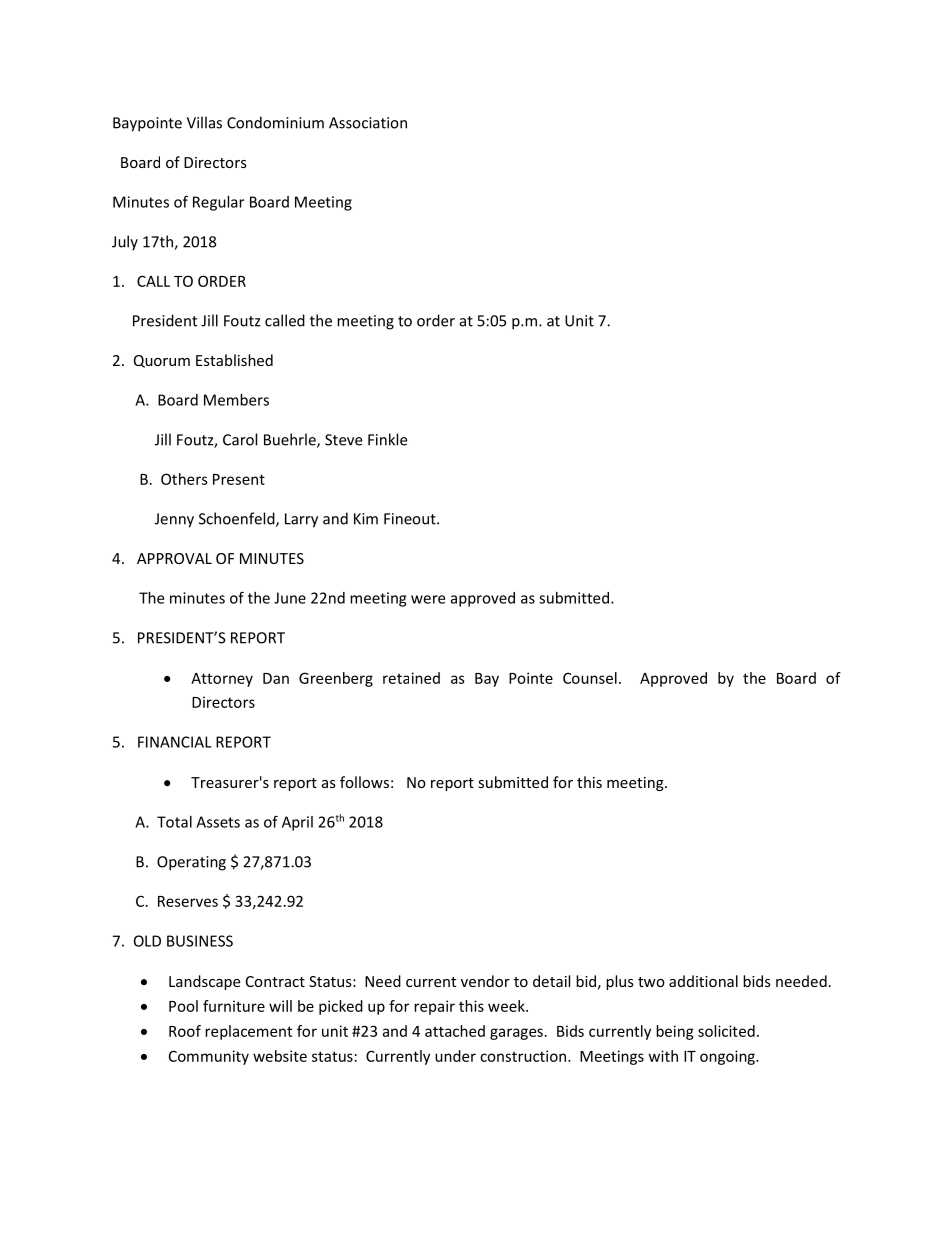  What do you see at coordinates (204, 122) in the image?
I see `Villas` at bounding box center [204, 122].
